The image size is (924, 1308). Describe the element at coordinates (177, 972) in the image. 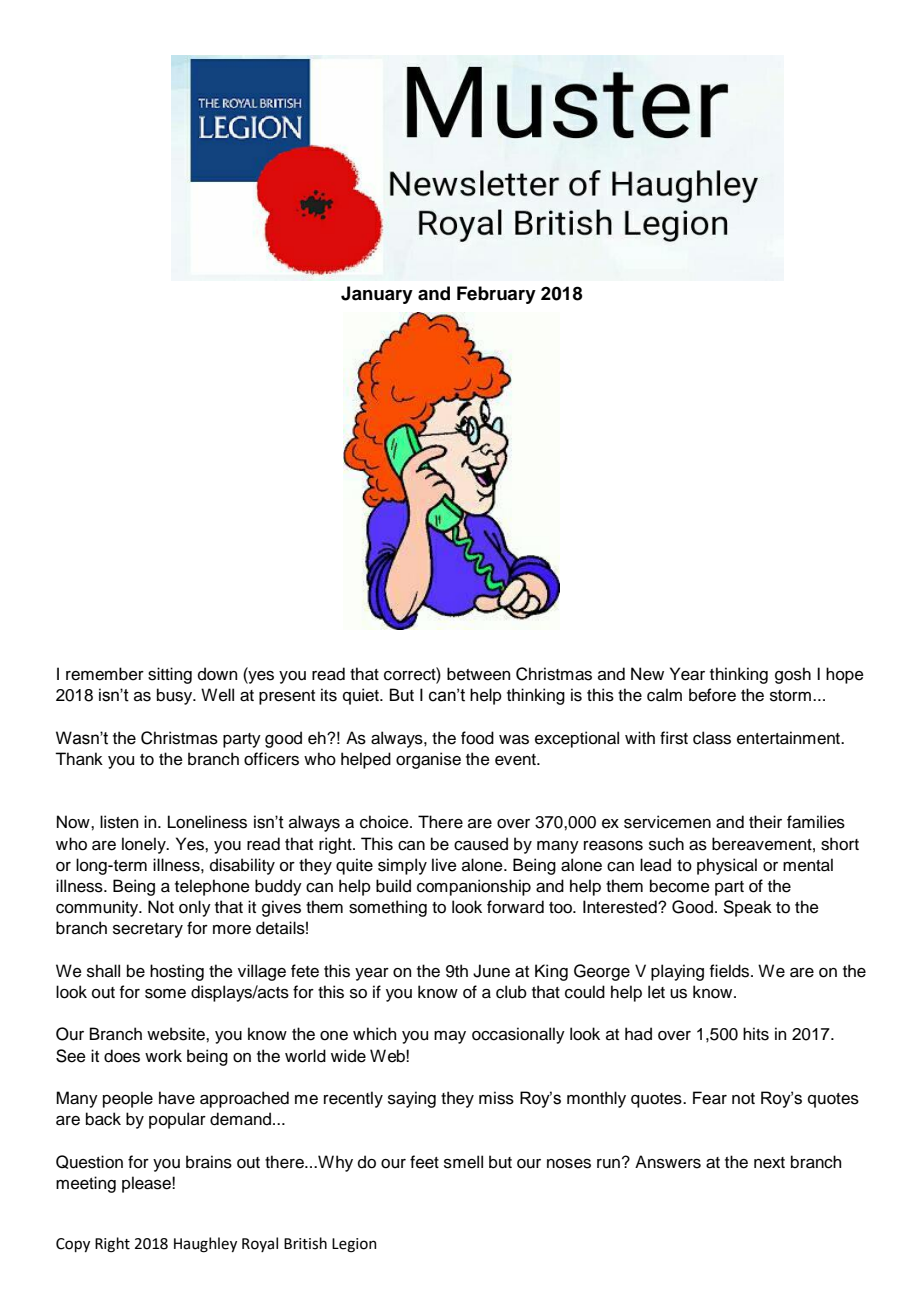

I see `hosting` at that location.
